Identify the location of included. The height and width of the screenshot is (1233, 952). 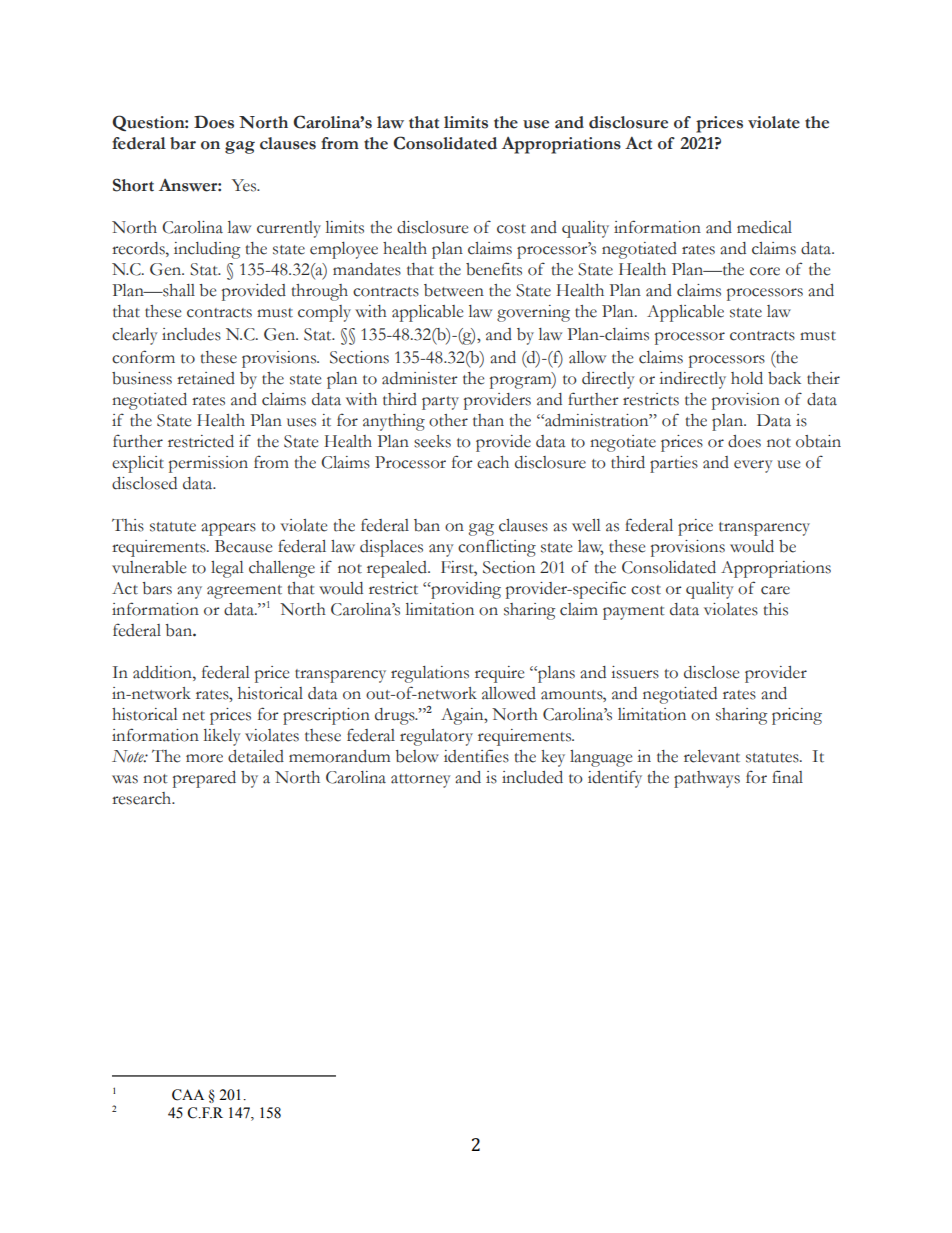
(532, 777).
